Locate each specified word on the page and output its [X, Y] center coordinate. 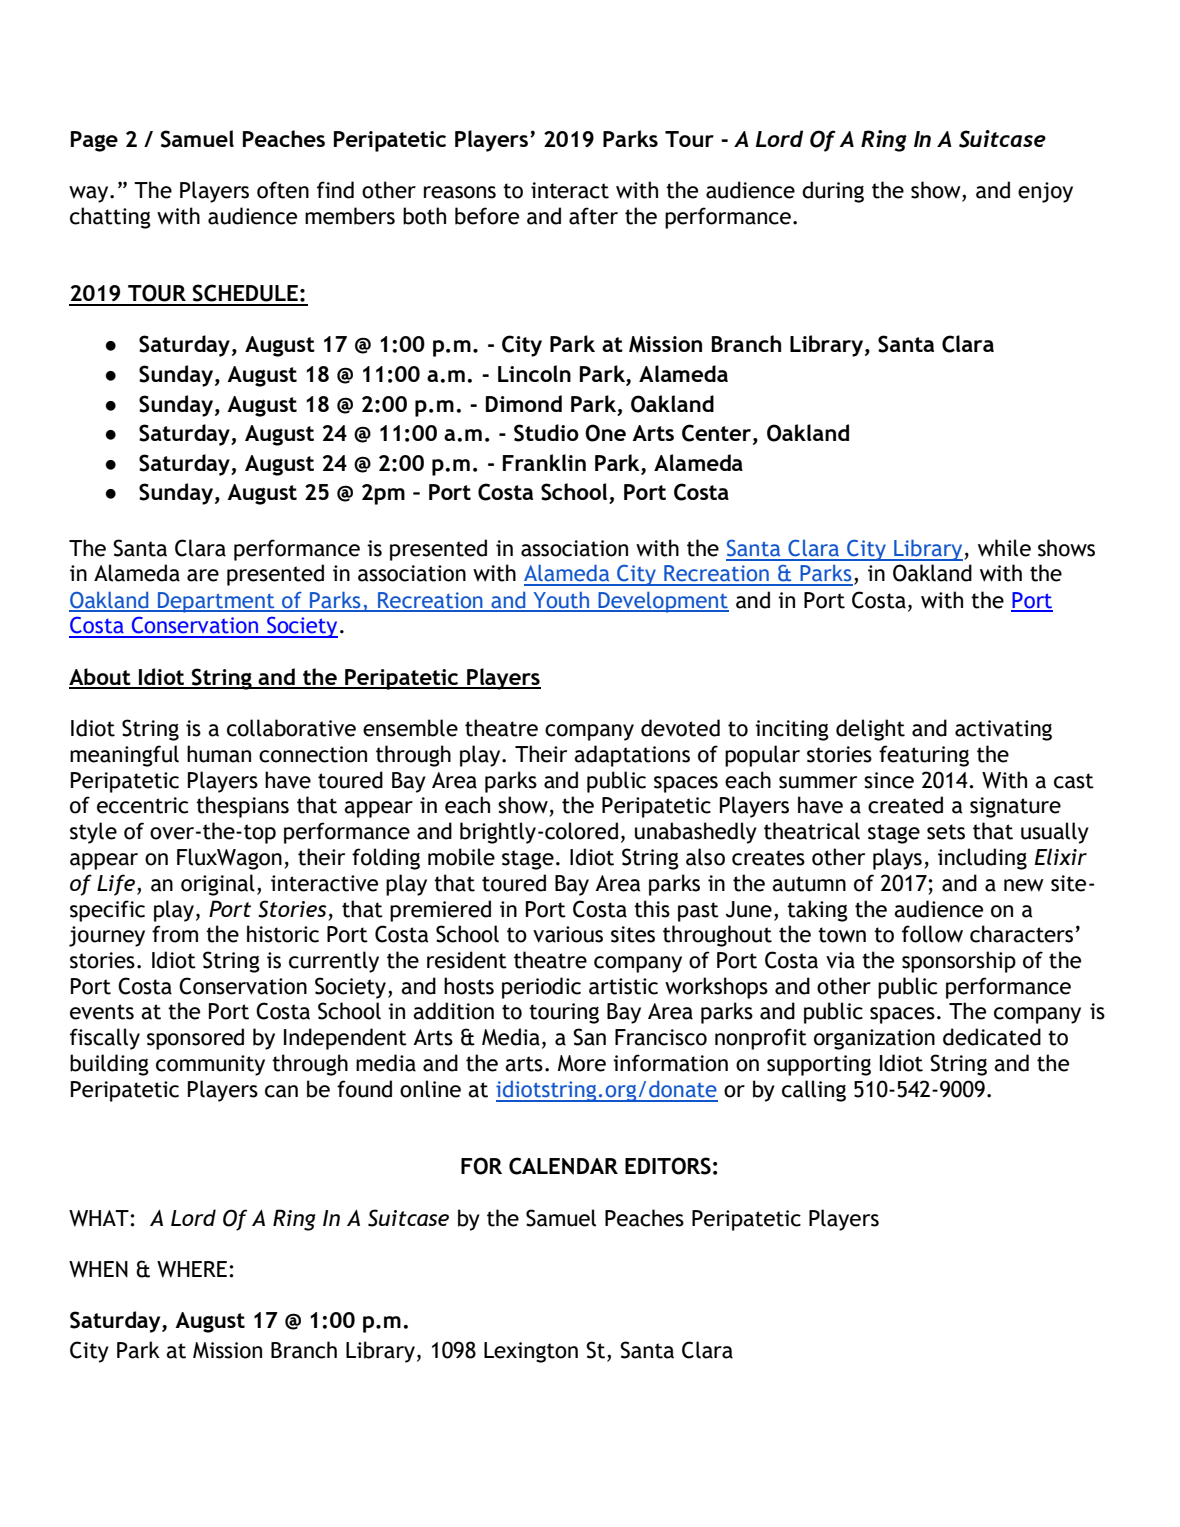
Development [662, 602]
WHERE [192, 1269]
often [283, 190]
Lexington [531, 1352]
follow [932, 934]
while [1004, 548]
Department [216, 602]
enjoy [1045, 192]
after [593, 216]
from [175, 934]
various [568, 934]
